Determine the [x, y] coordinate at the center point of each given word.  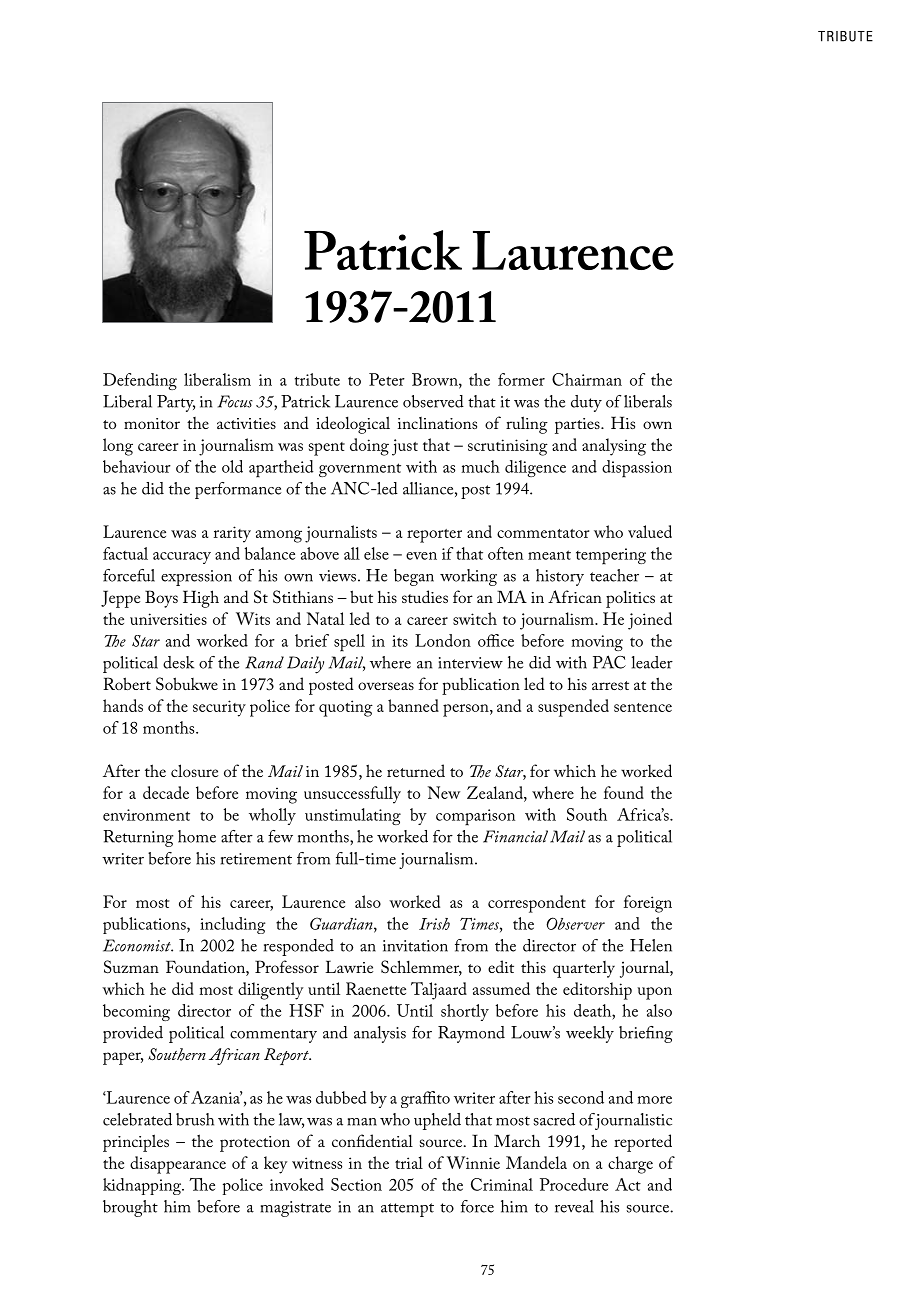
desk [178, 662]
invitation [415, 946]
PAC [609, 662]
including [232, 925]
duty [586, 403]
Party [176, 403]
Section [356, 1184]
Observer [575, 923]
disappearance [178, 1165]
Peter [387, 379]
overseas [386, 686]
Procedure [574, 1184]
